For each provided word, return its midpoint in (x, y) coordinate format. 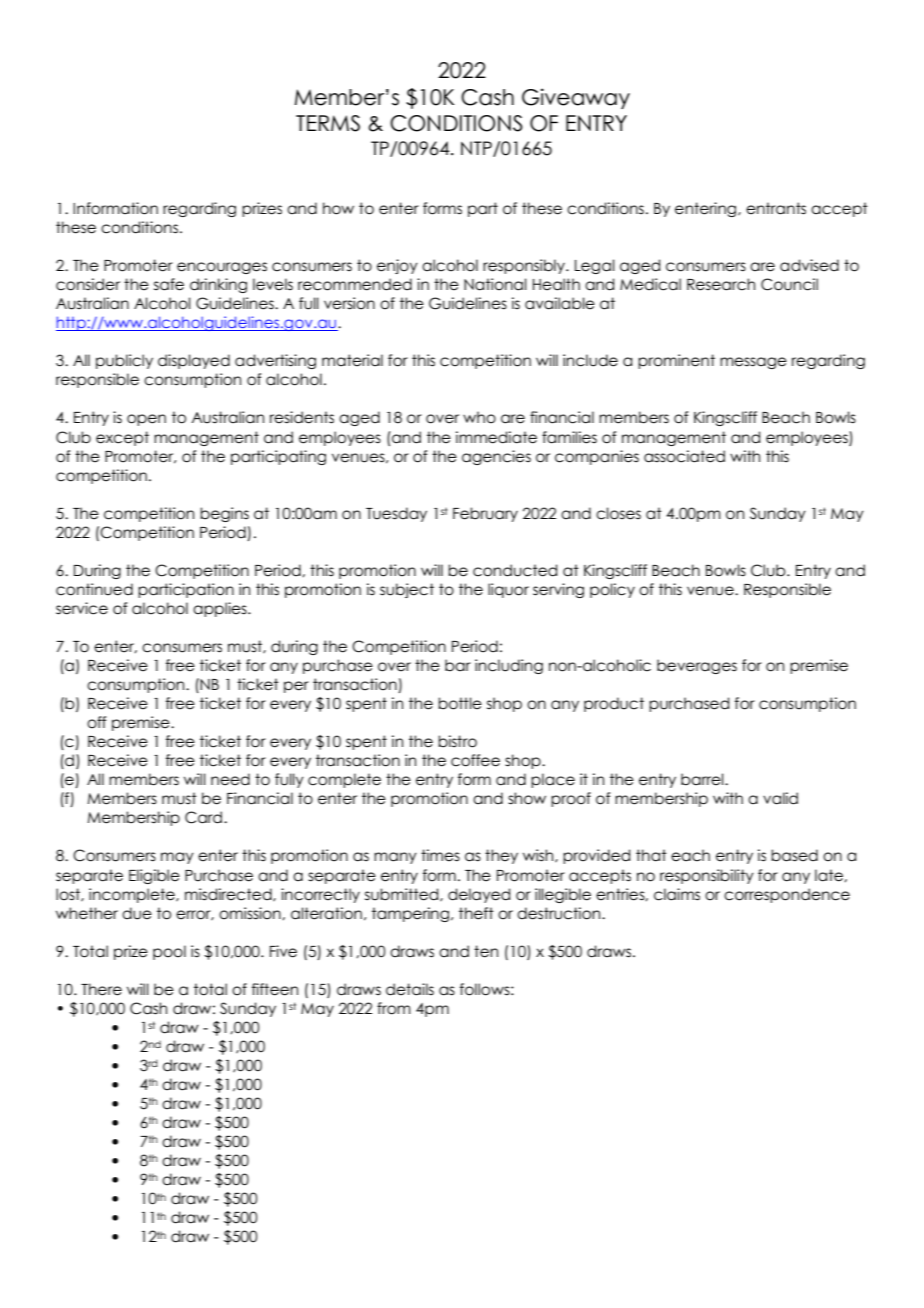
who (479, 417)
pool (169, 952)
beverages (697, 666)
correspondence (787, 895)
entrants (776, 208)
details (410, 989)
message (753, 363)
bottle (460, 703)
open (146, 420)
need (230, 779)
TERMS (328, 123)
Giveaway (576, 98)
